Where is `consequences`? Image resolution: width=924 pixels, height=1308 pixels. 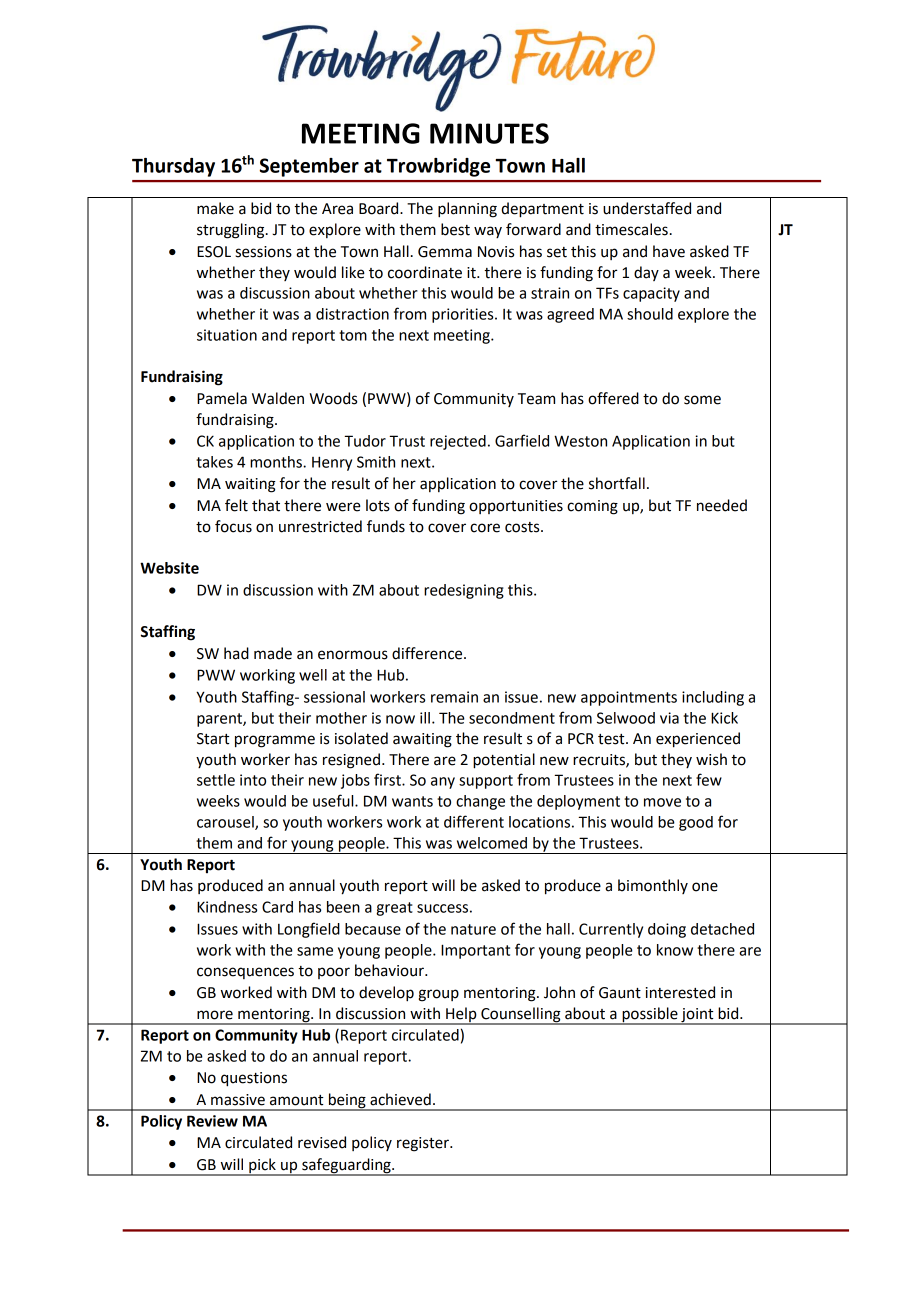
consequences is located at coordinates (245, 973).
